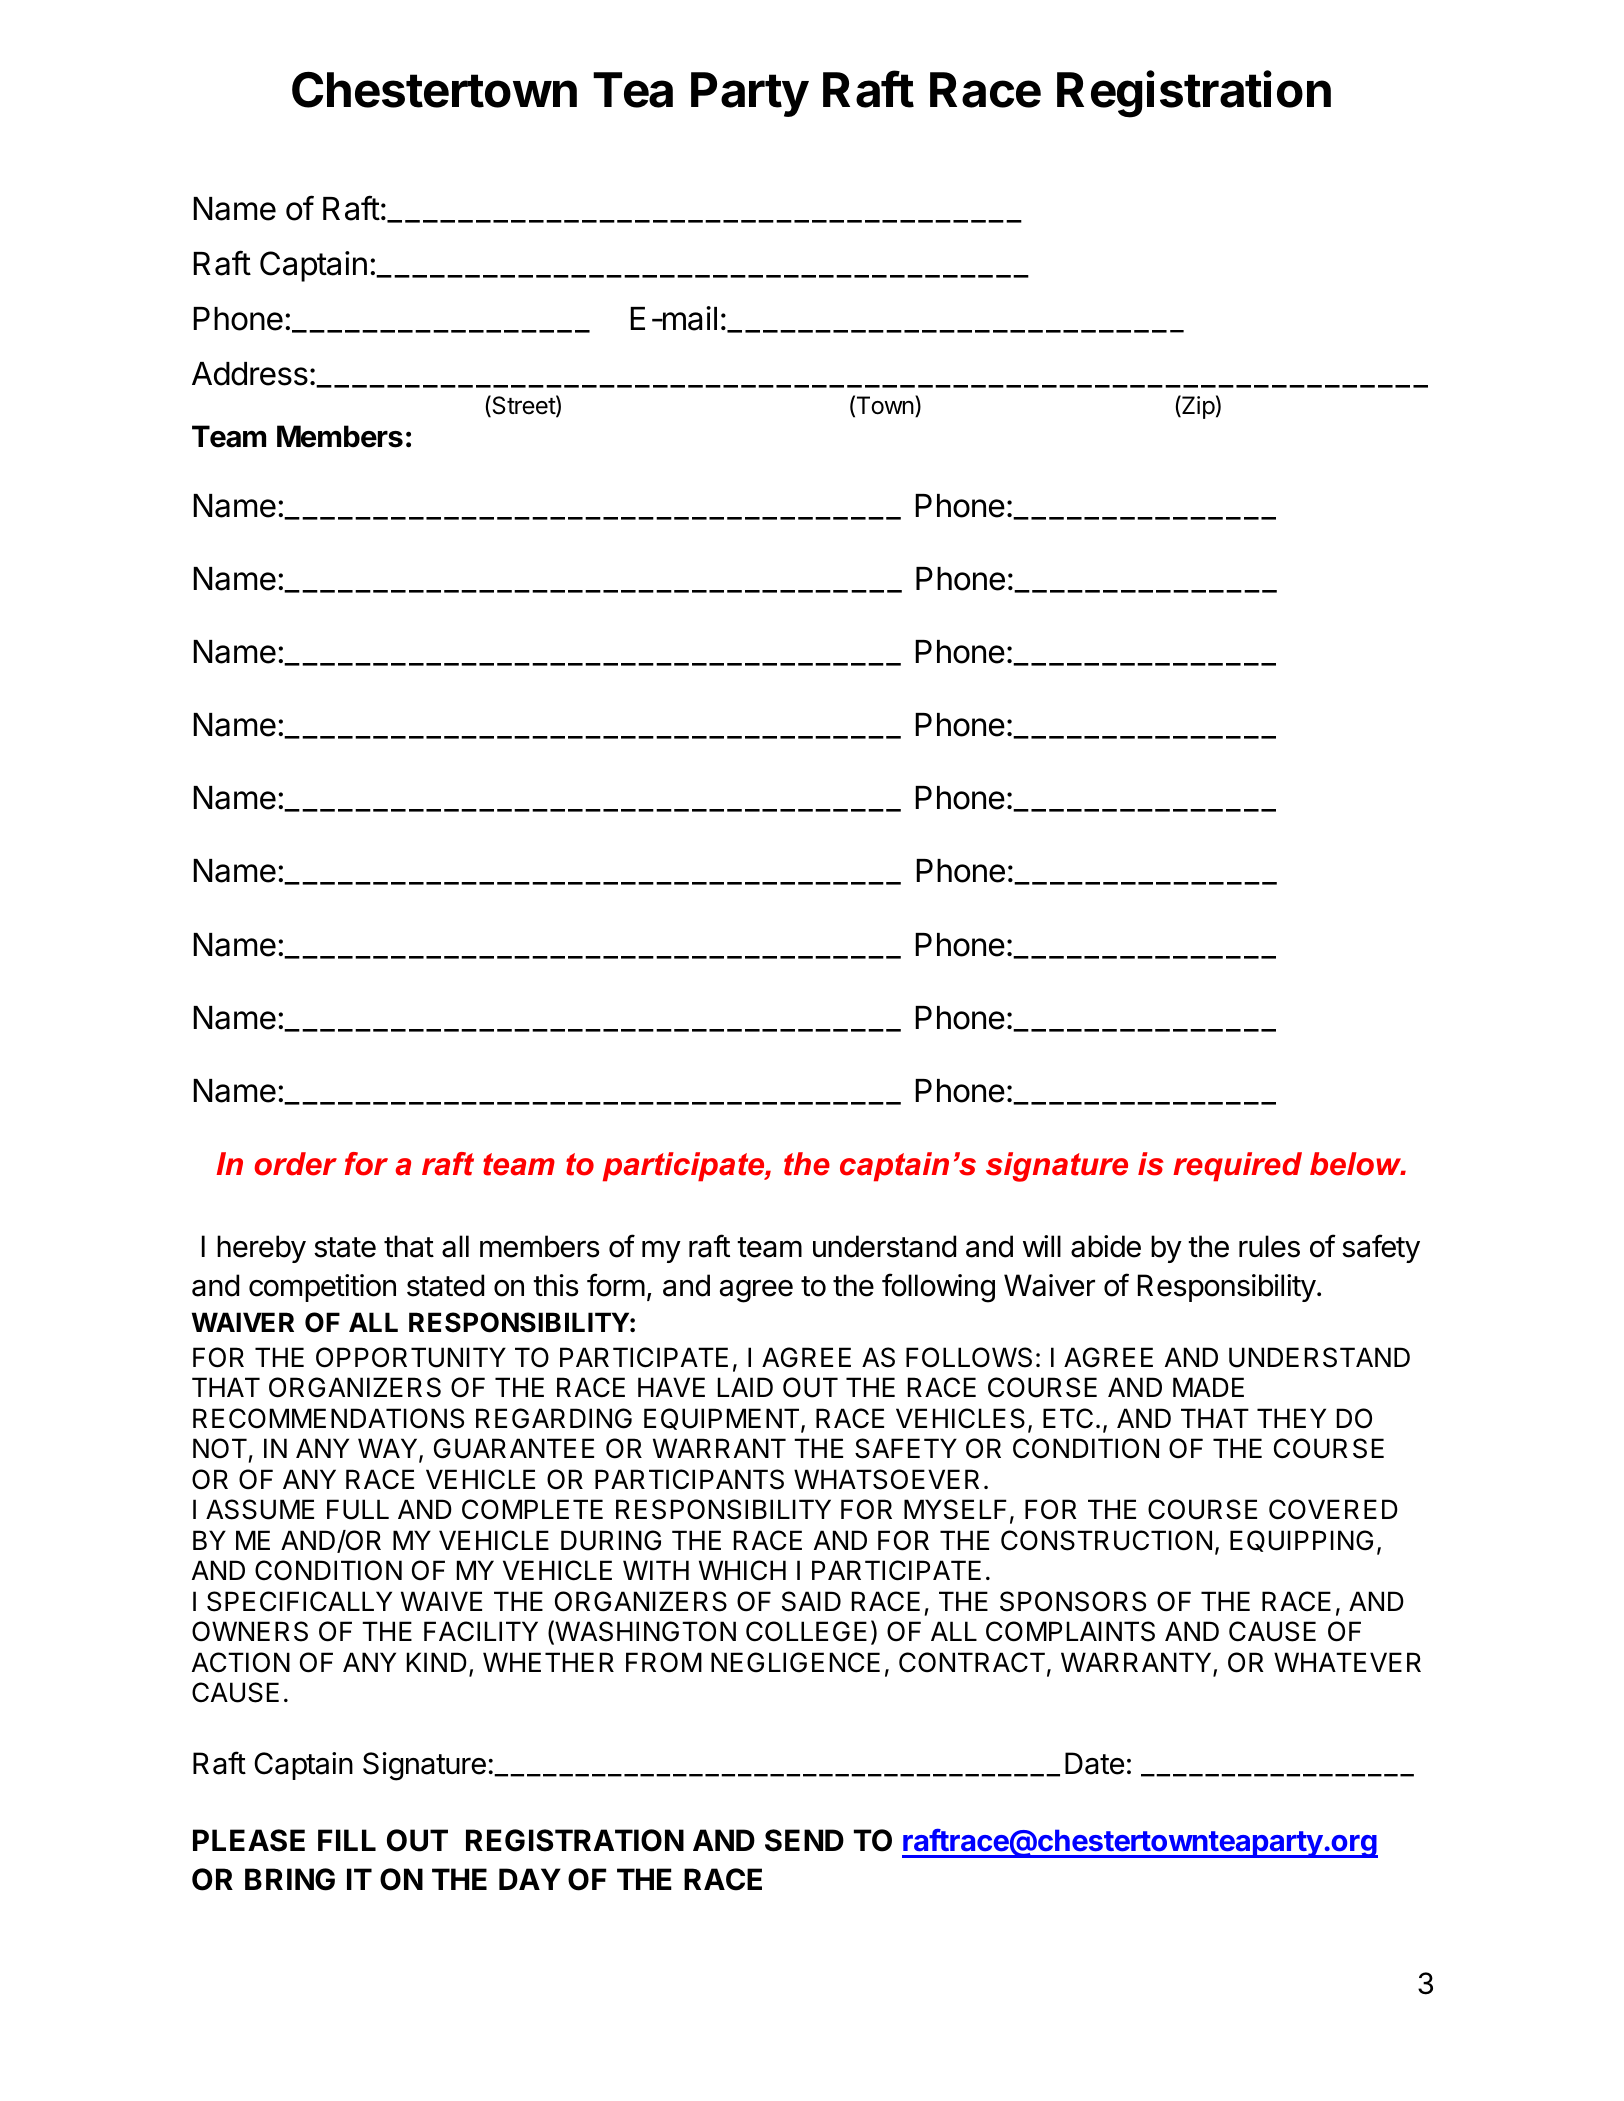  Describe the element at coordinates (347, 1840) in the document. I see `FILL` at that location.
